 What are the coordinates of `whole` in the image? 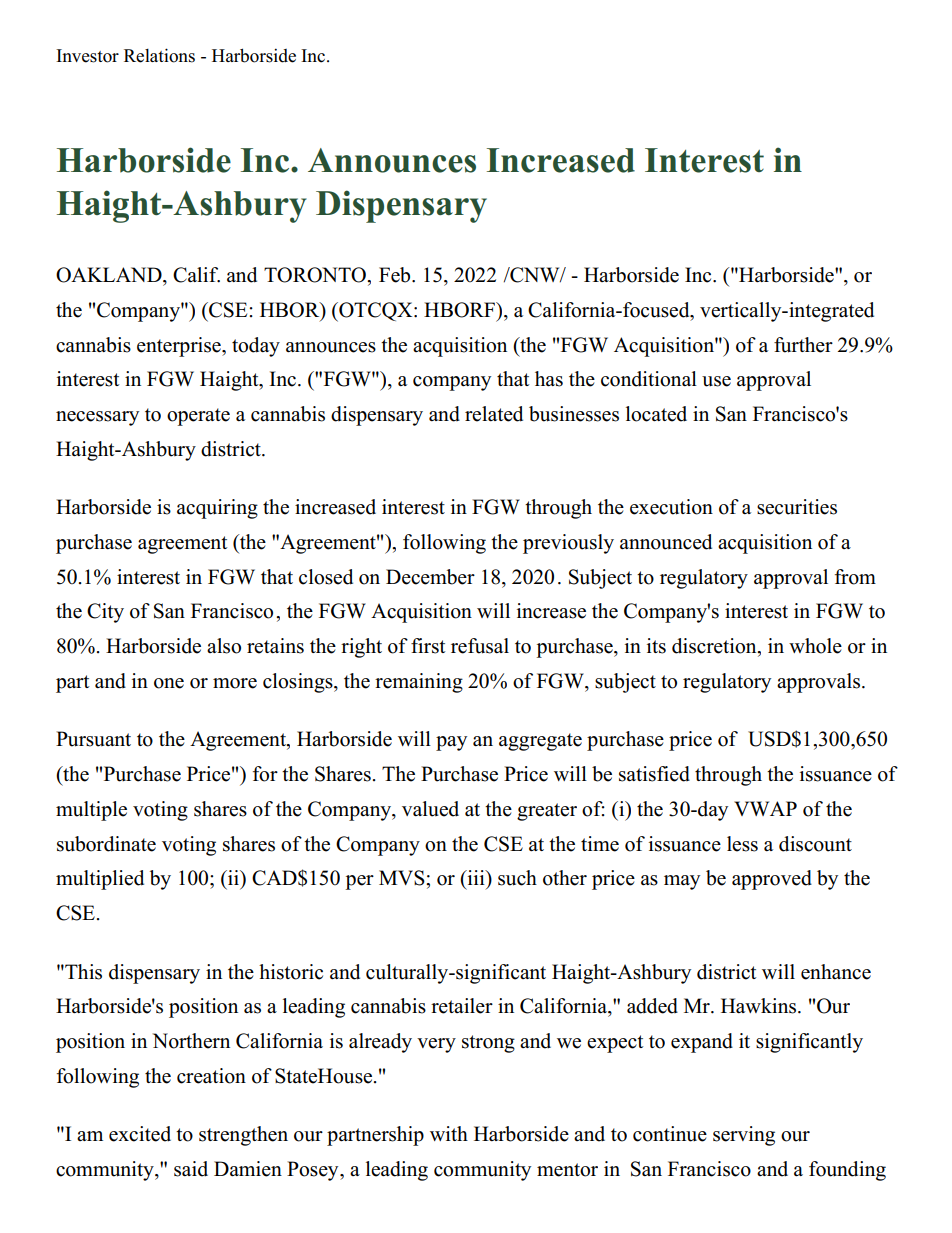 It's located at (815, 646).
